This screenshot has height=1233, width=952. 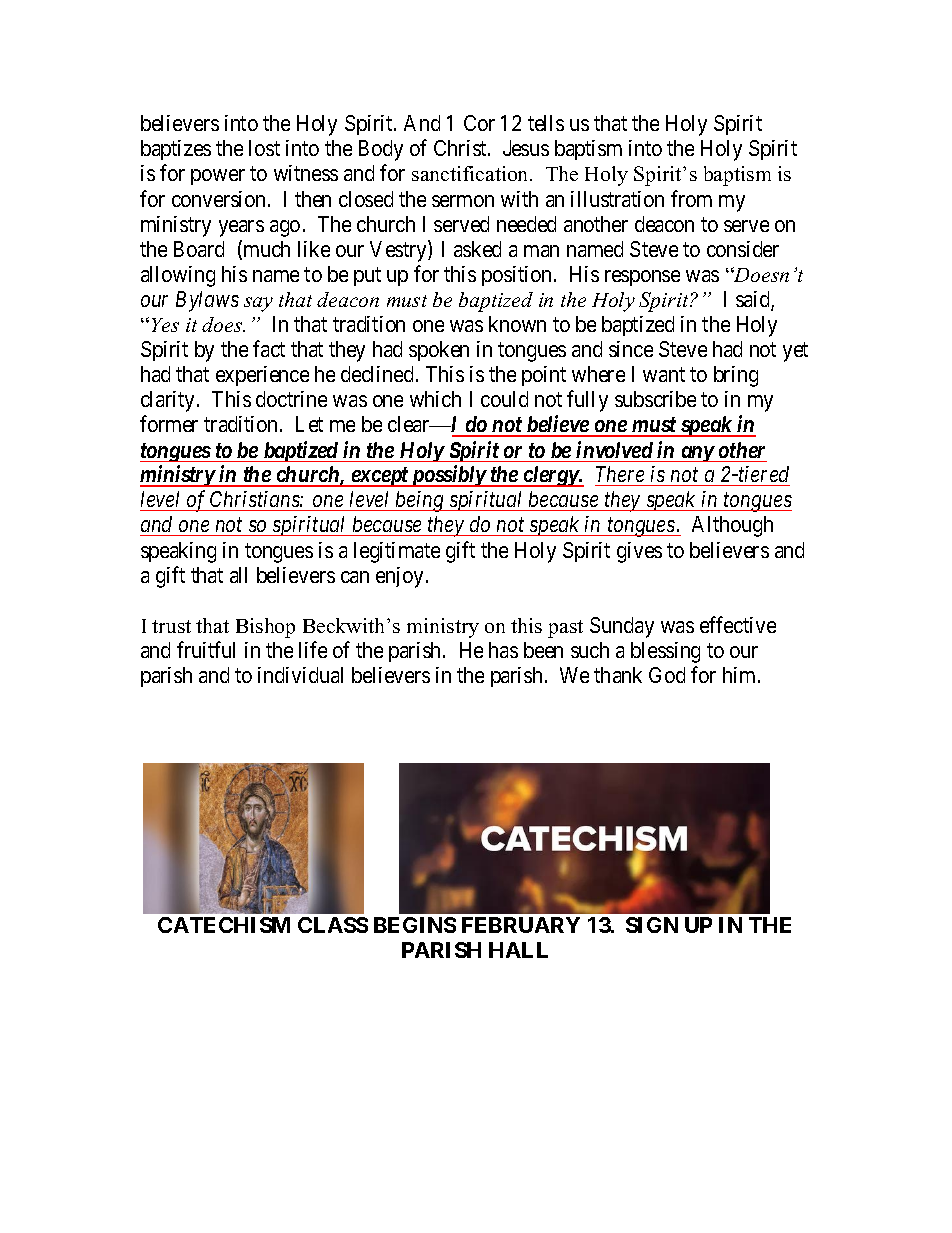 I want to click on from, so click(x=691, y=198).
